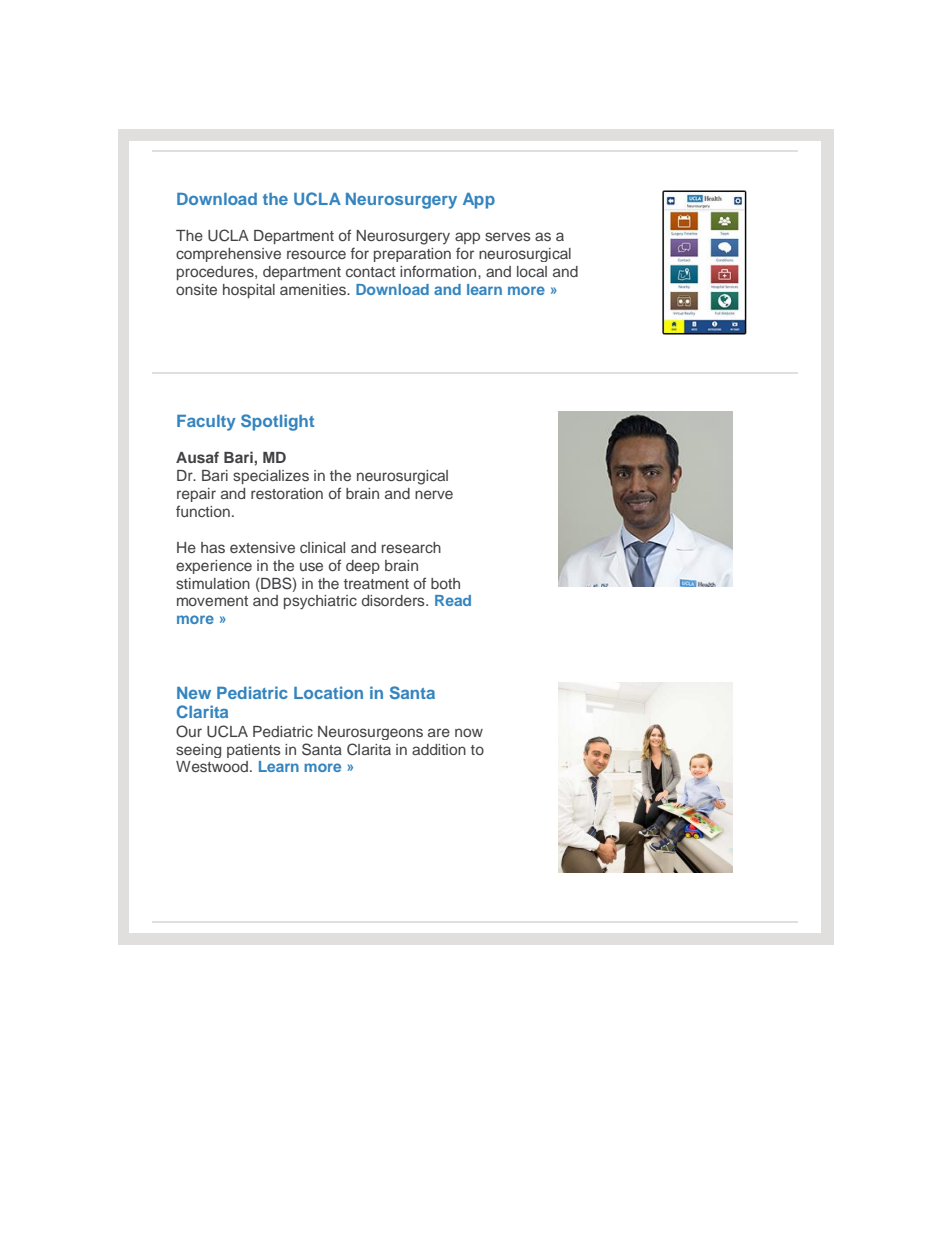  I want to click on function, so click(203, 511).
